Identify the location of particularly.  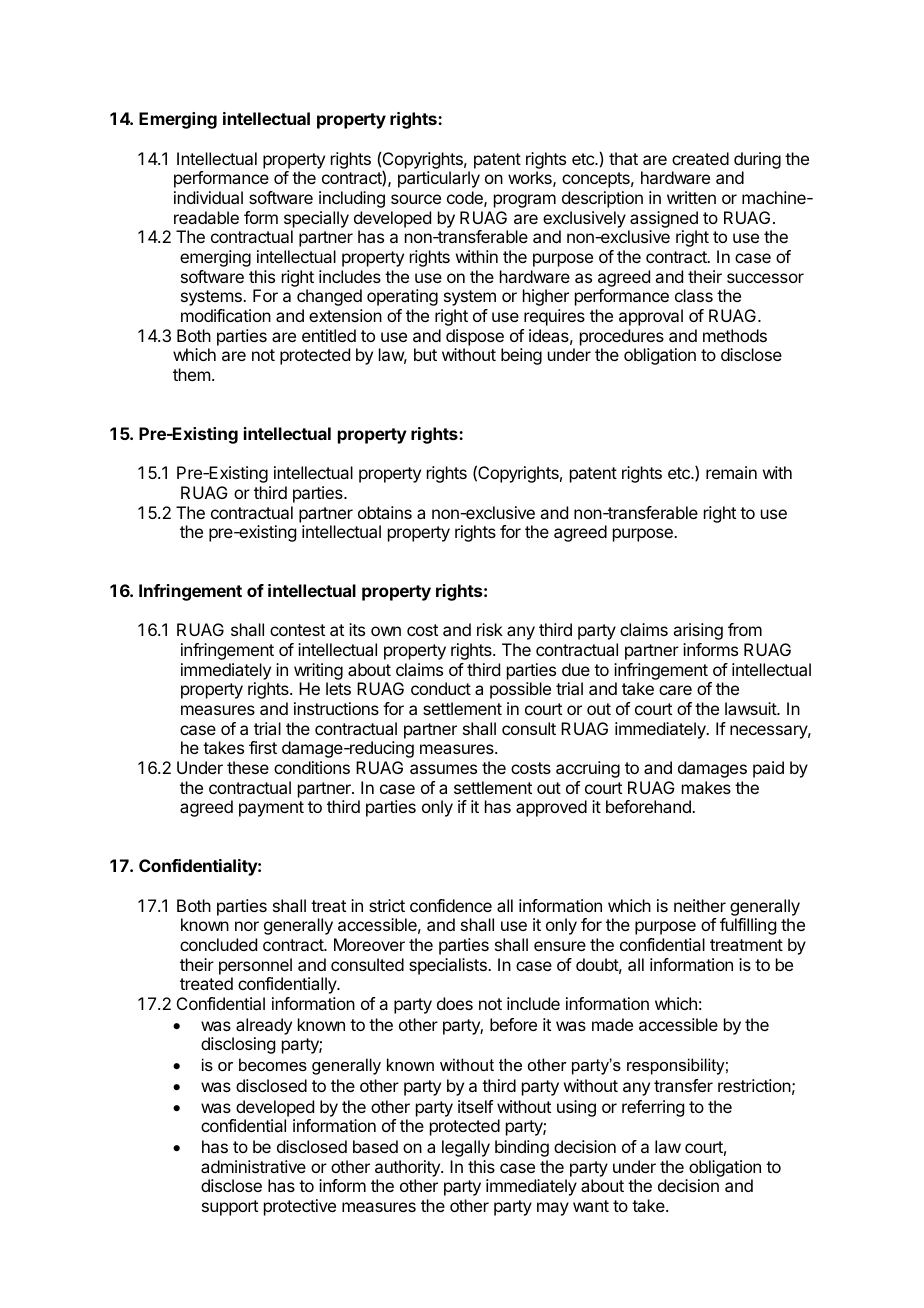
(439, 179).
